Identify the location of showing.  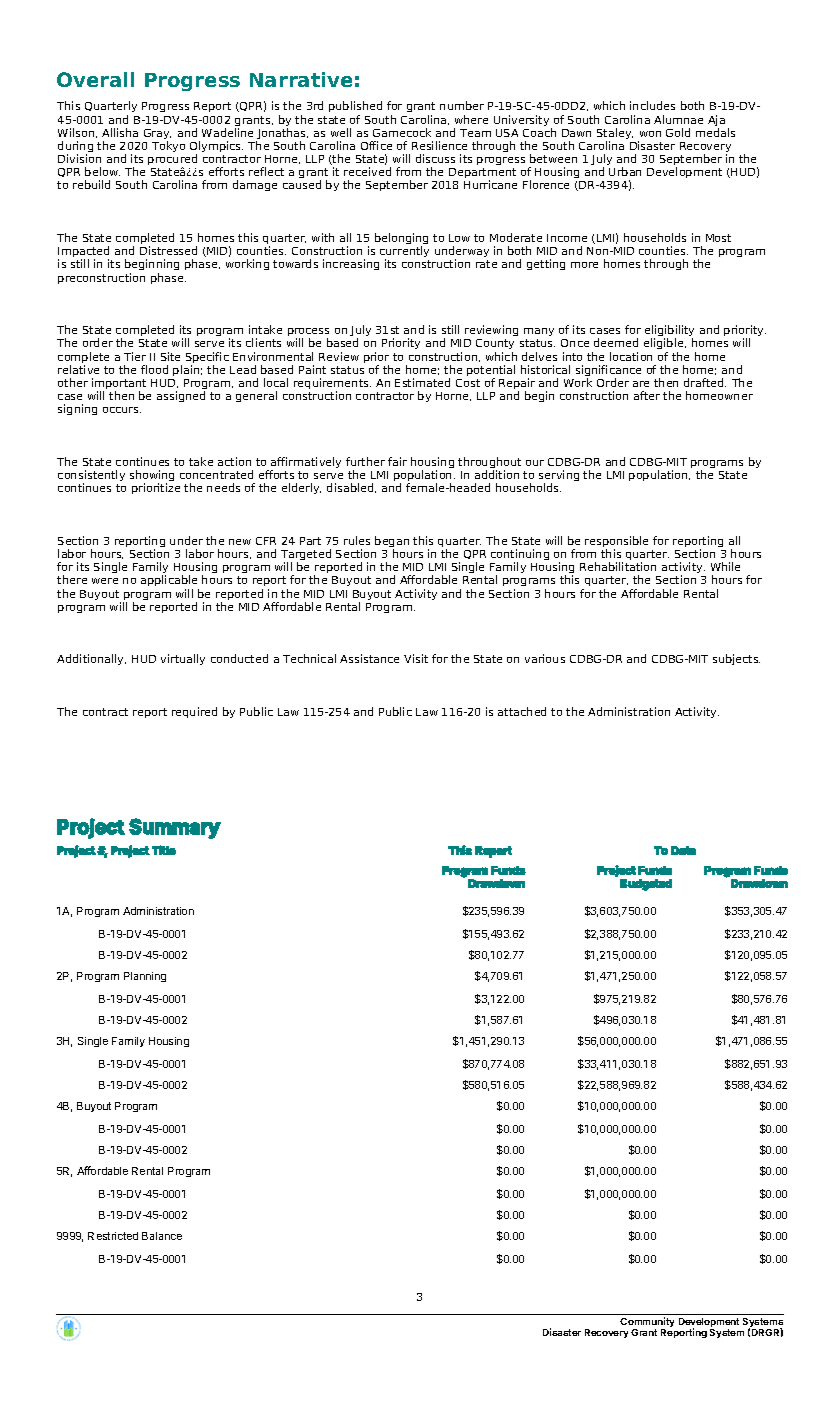
(152, 477).
